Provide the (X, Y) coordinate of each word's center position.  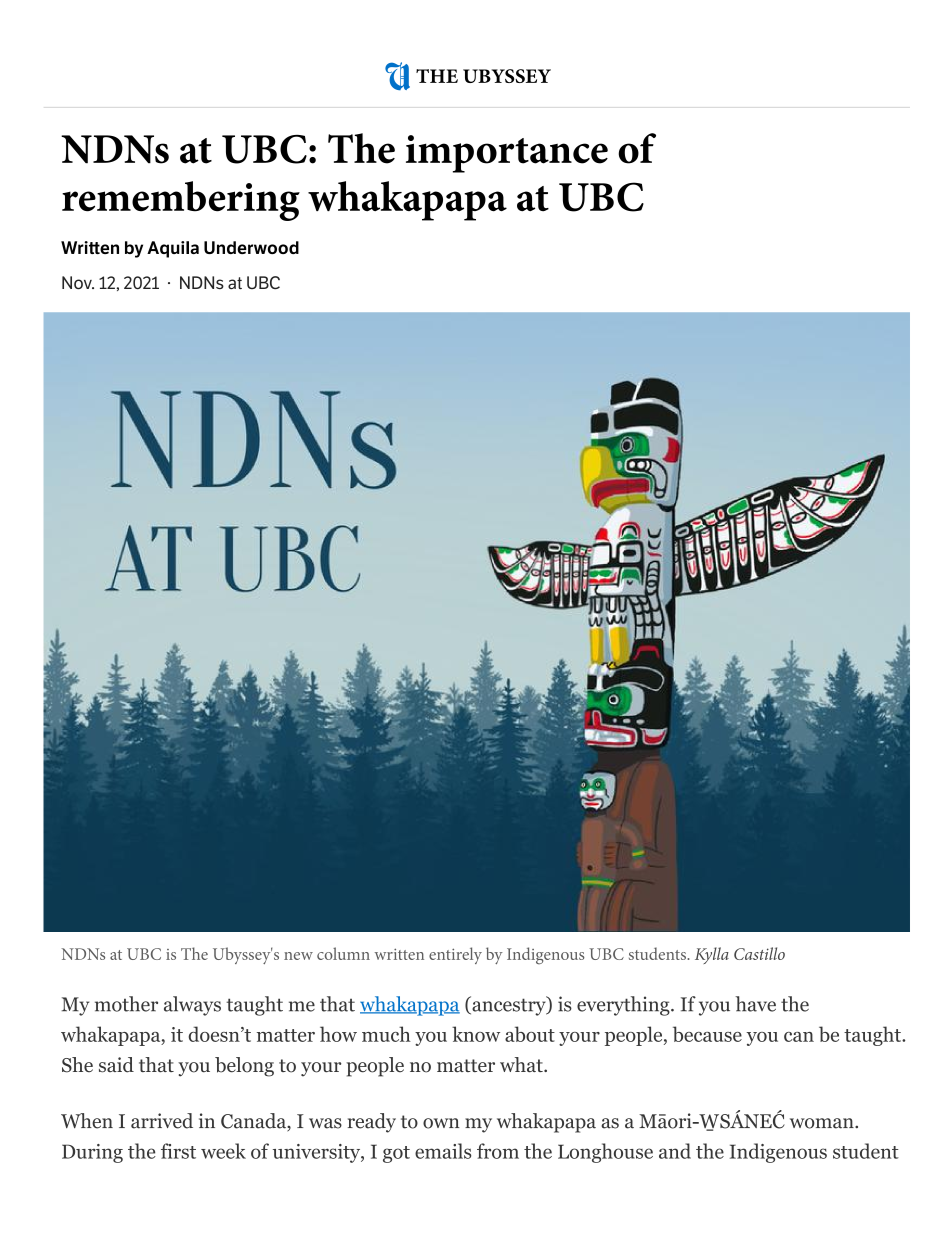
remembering (181, 201)
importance (507, 154)
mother (126, 1004)
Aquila (173, 249)
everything (624, 1006)
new (298, 956)
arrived (162, 1121)
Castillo (759, 953)
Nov (78, 282)
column (343, 953)
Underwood (251, 247)
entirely (455, 955)
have (755, 1004)
